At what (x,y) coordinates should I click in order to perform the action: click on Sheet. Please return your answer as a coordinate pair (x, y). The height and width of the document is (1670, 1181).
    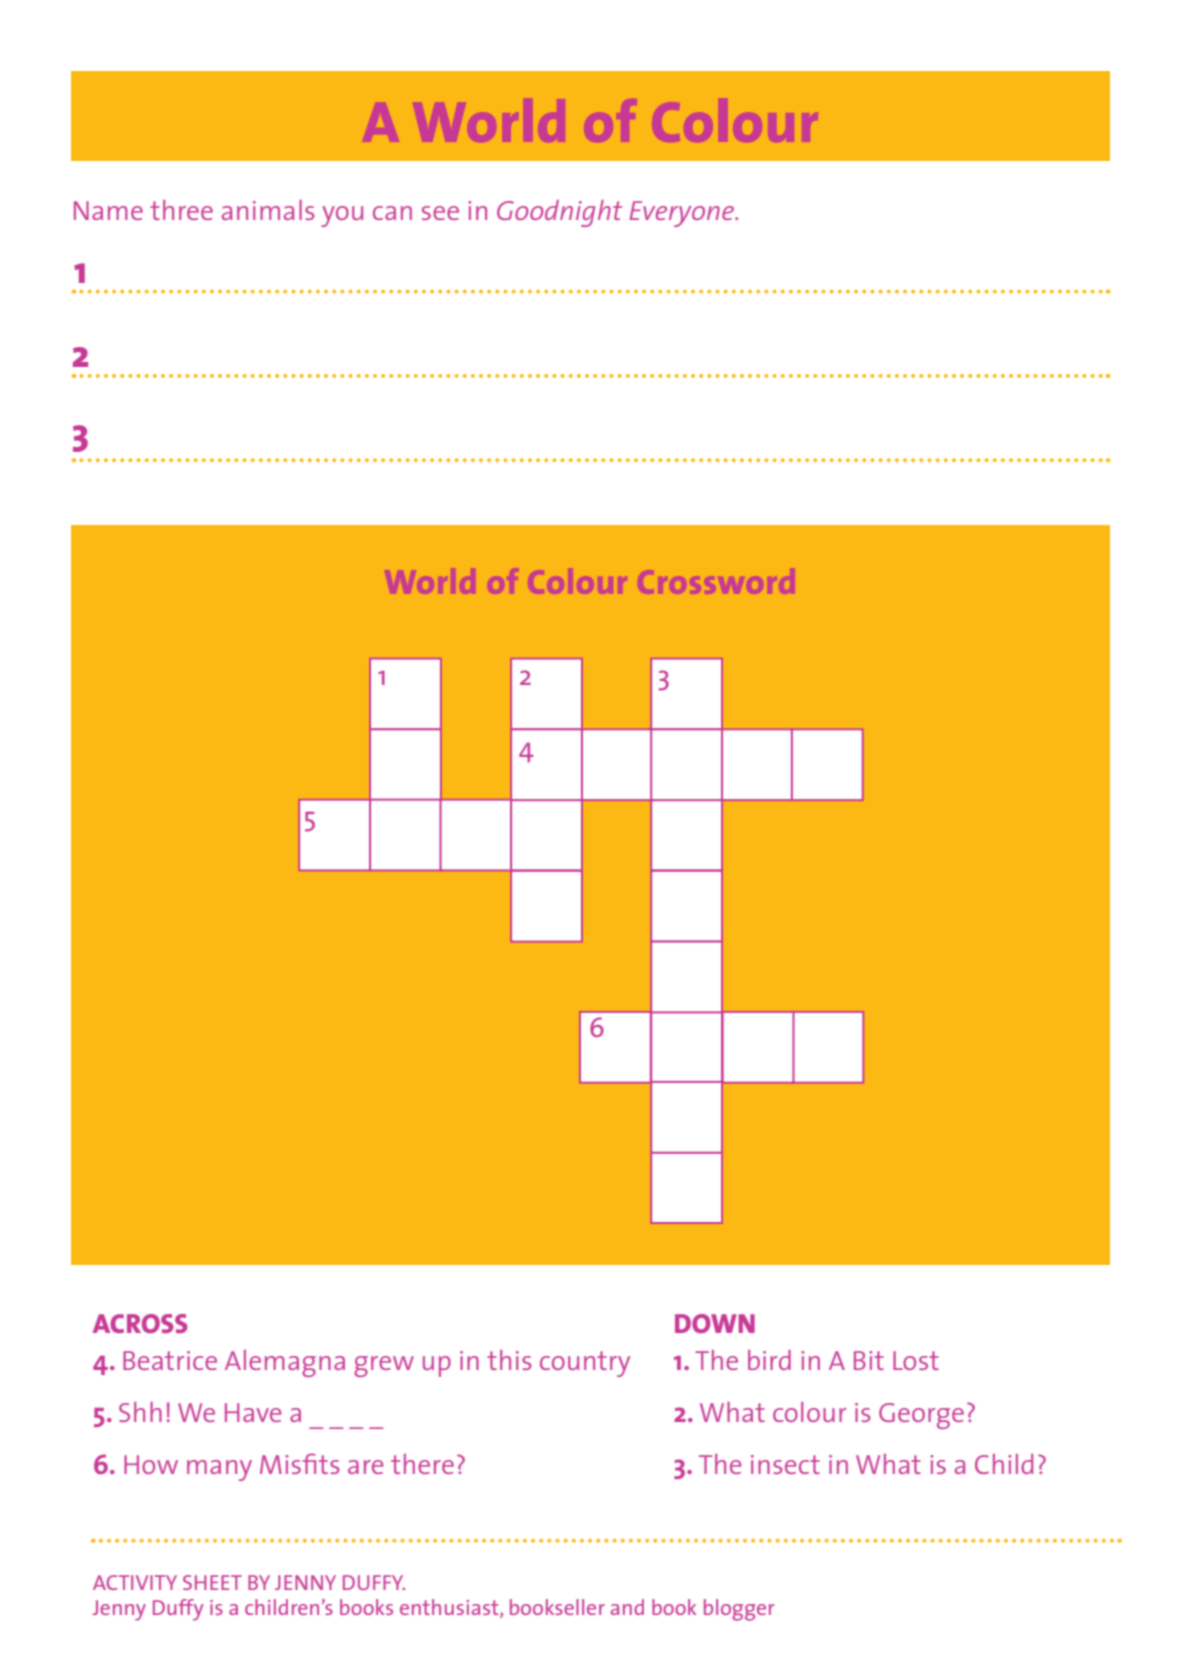
    Looking at the image, I should click on (212, 1582).
